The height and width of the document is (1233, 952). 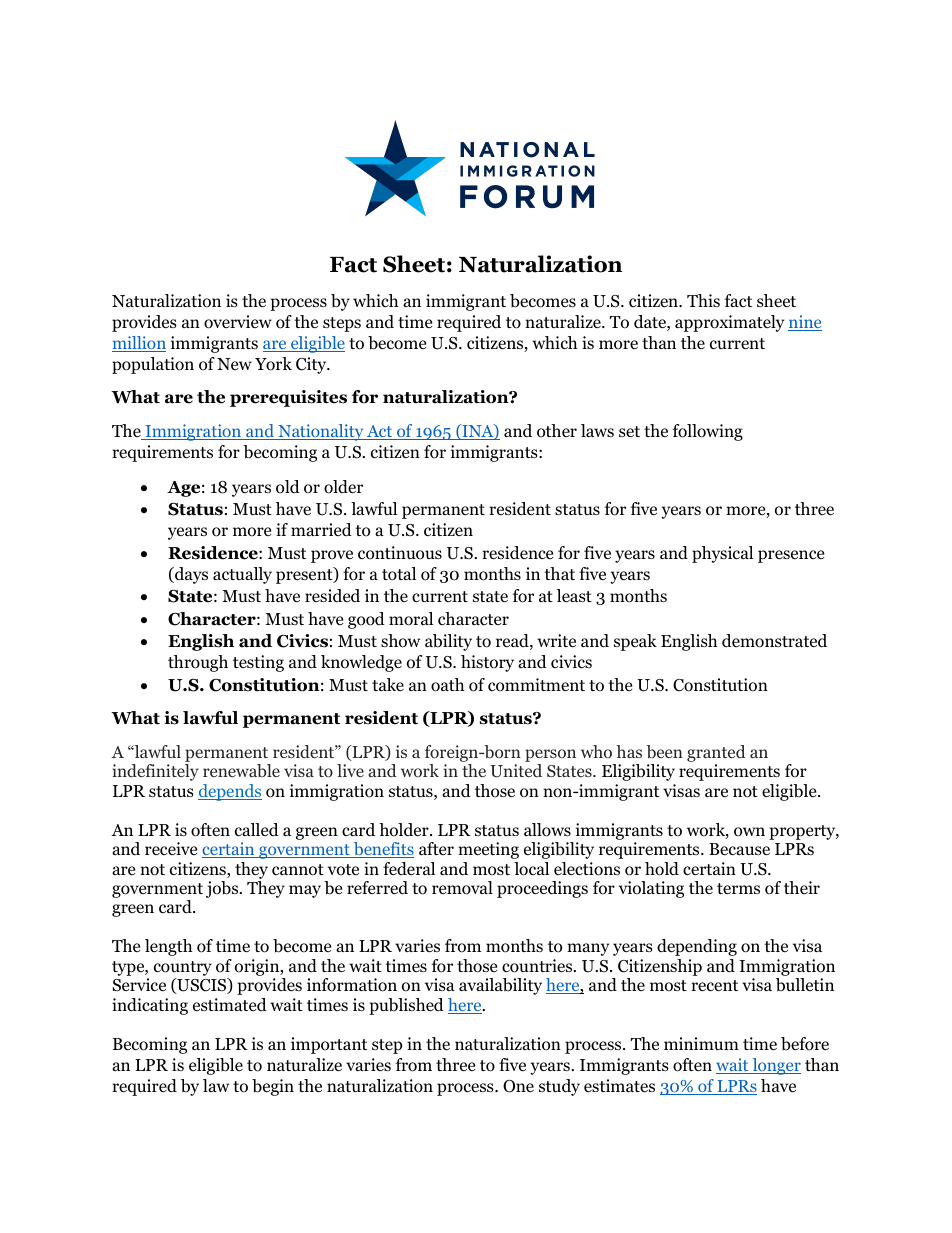 I want to click on City, so click(x=312, y=365).
